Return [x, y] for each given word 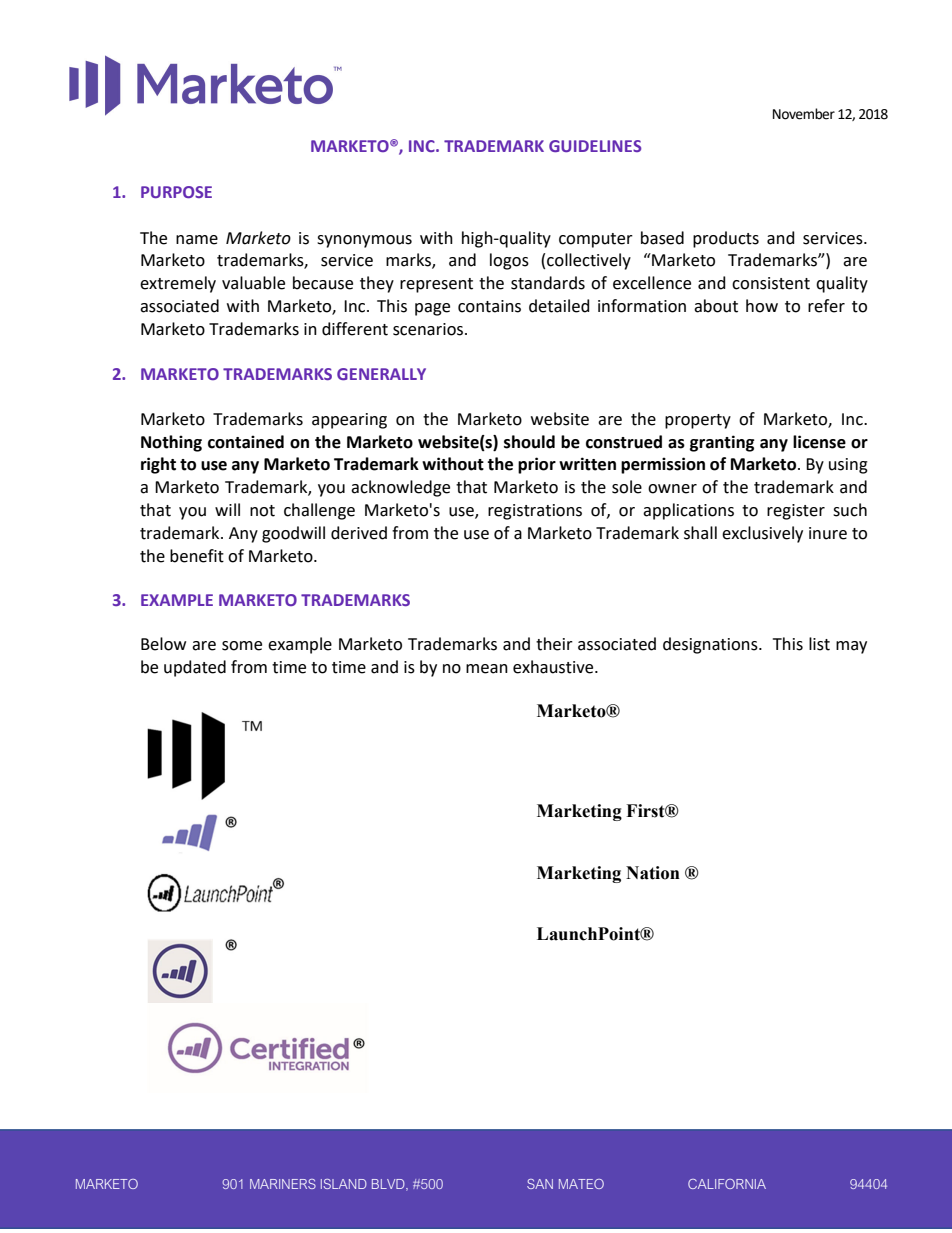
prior [537, 465]
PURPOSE [176, 192]
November [804, 114]
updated [195, 668]
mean [487, 669]
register [796, 512]
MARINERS [283, 1184]
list [819, 644]
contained [246, 442]
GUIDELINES [595, 146]
